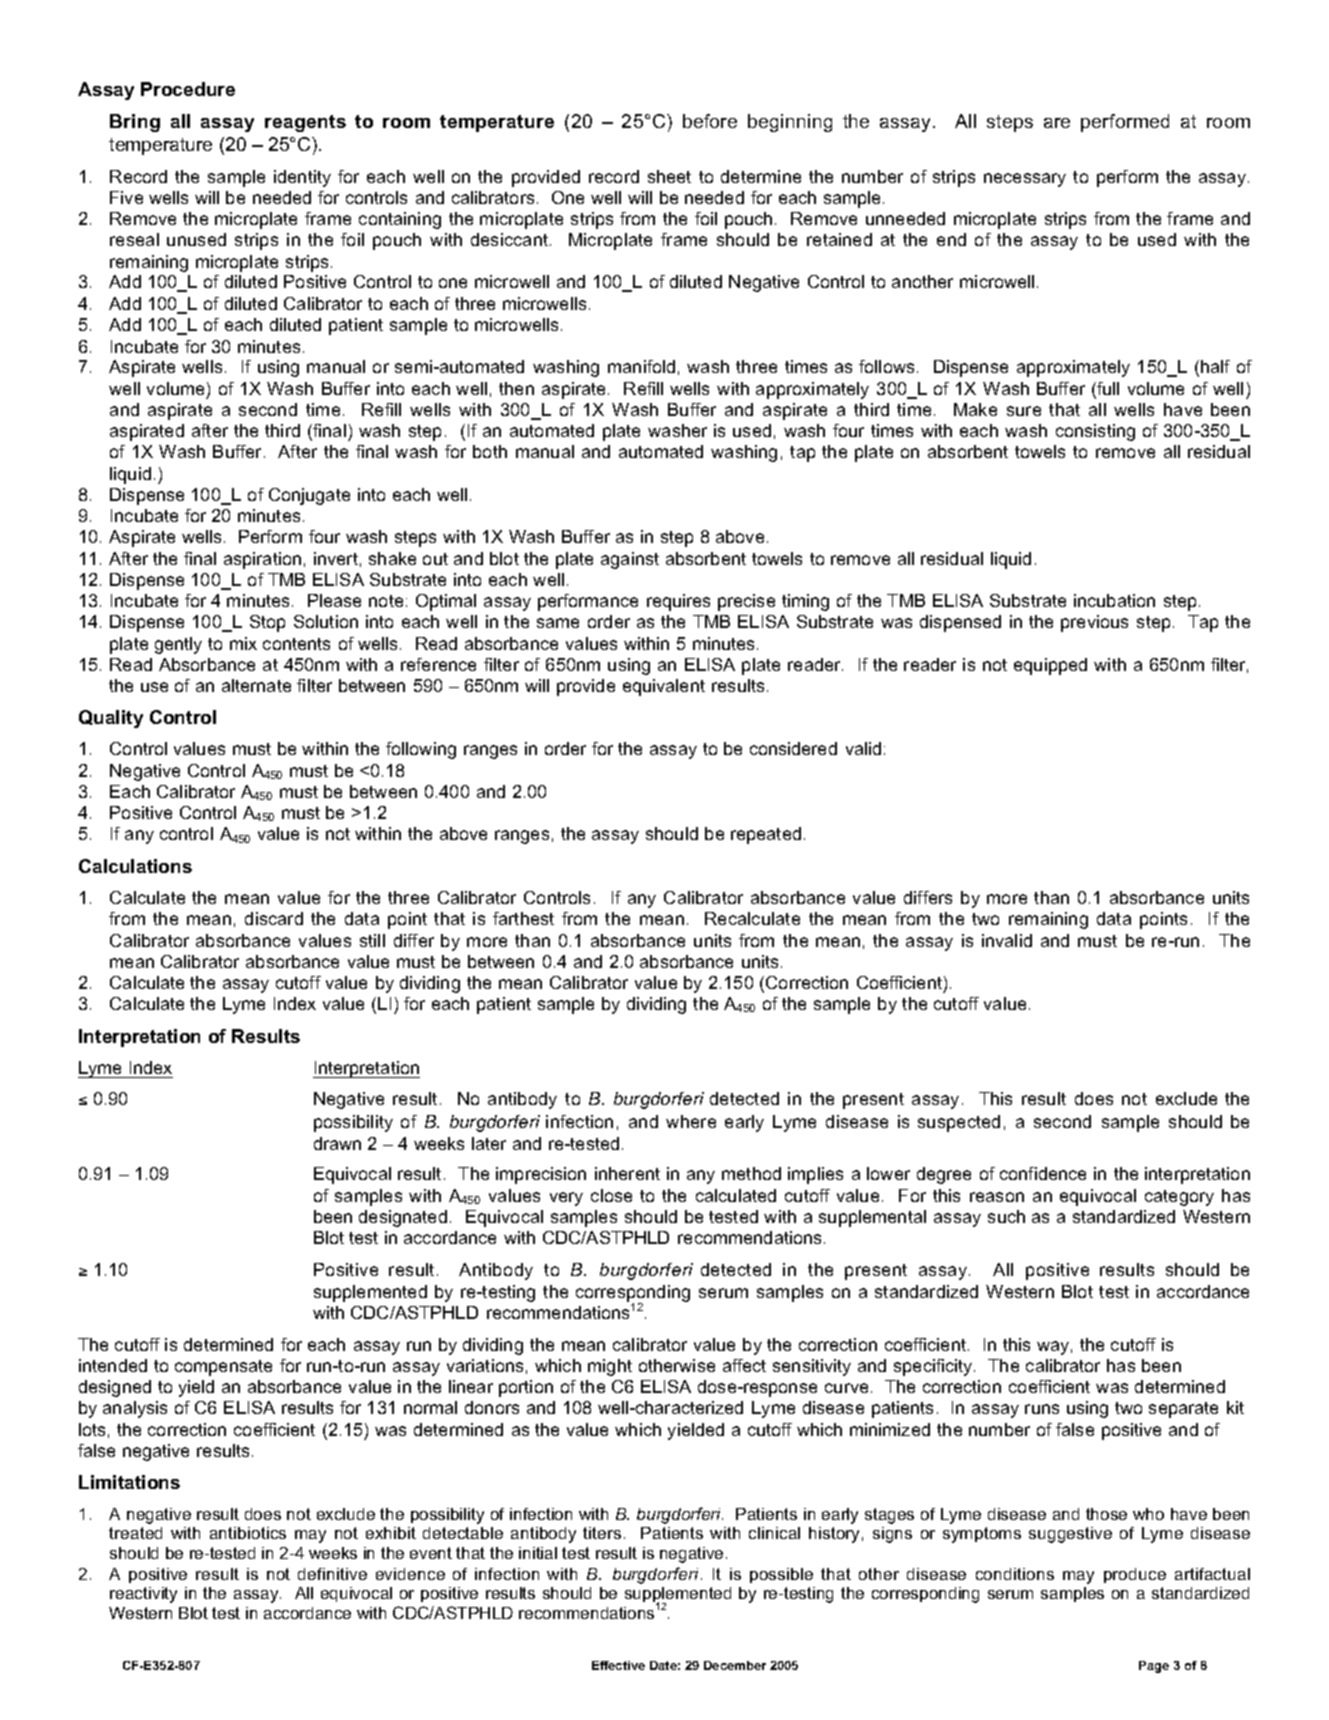  Describe the element at coordinates (332, 1574) in the page. I see `definitive` at that location.
